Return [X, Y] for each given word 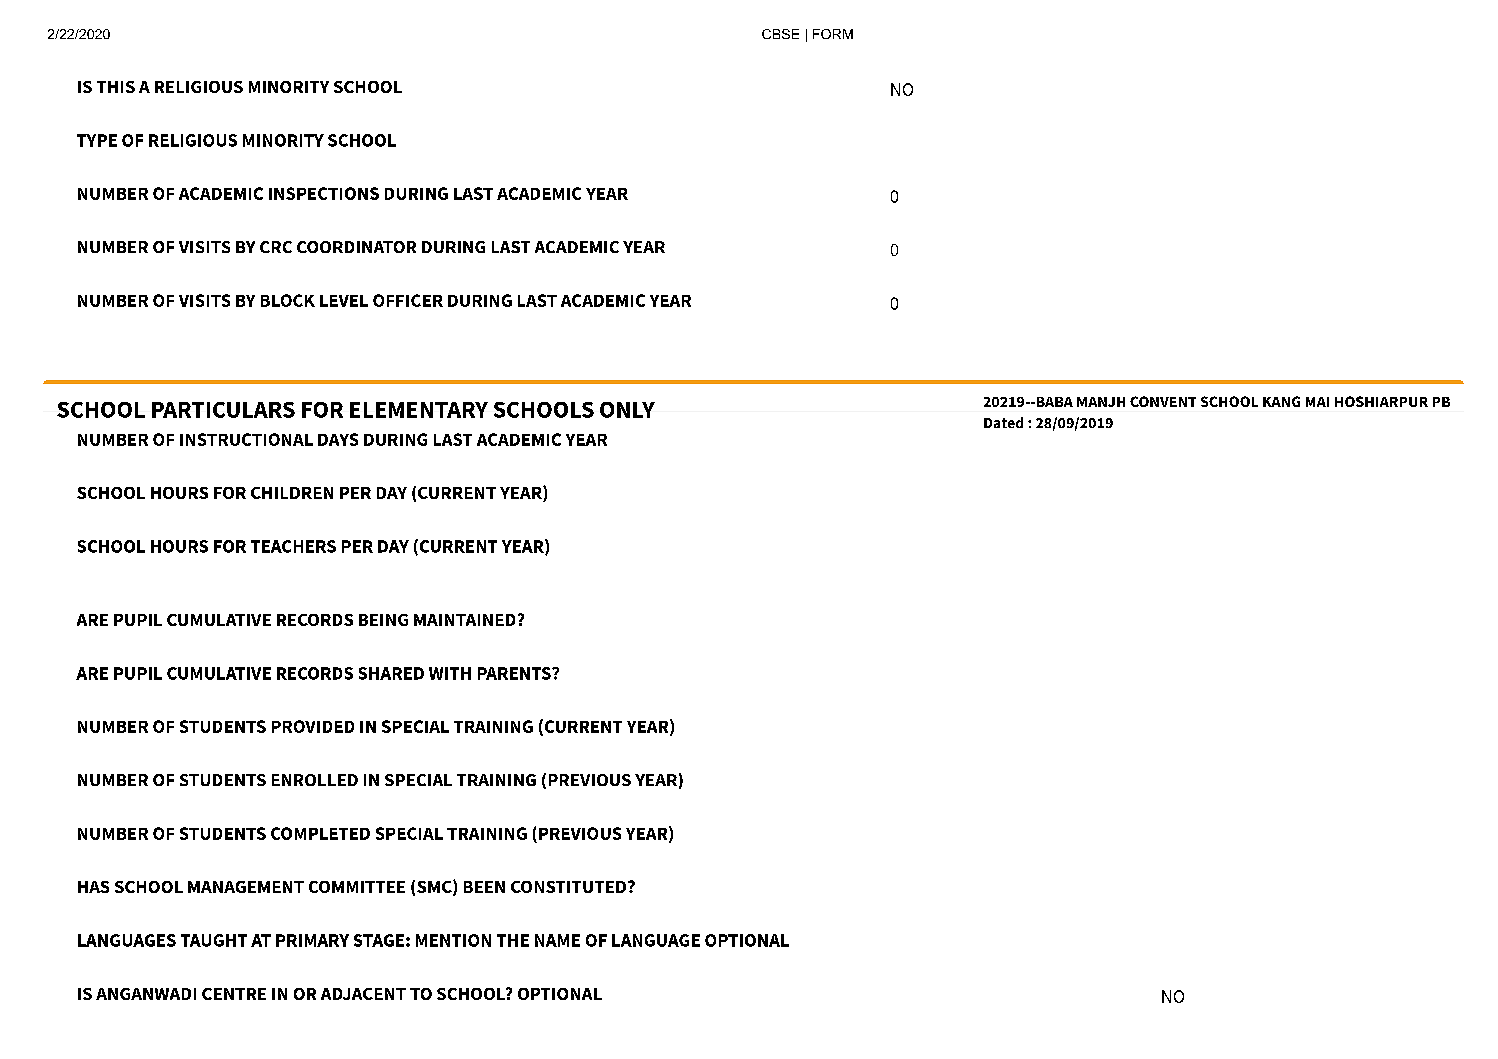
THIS [116, 87]
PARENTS [515, 673]
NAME [557, 940]
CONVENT [1163, 401]
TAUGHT [214, 940]
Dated [1003, 422]
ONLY [627, 410]
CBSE [780, 34]
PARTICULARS [223, 410]
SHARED [391, 673]
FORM [833, 34]
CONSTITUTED [570, 887]
